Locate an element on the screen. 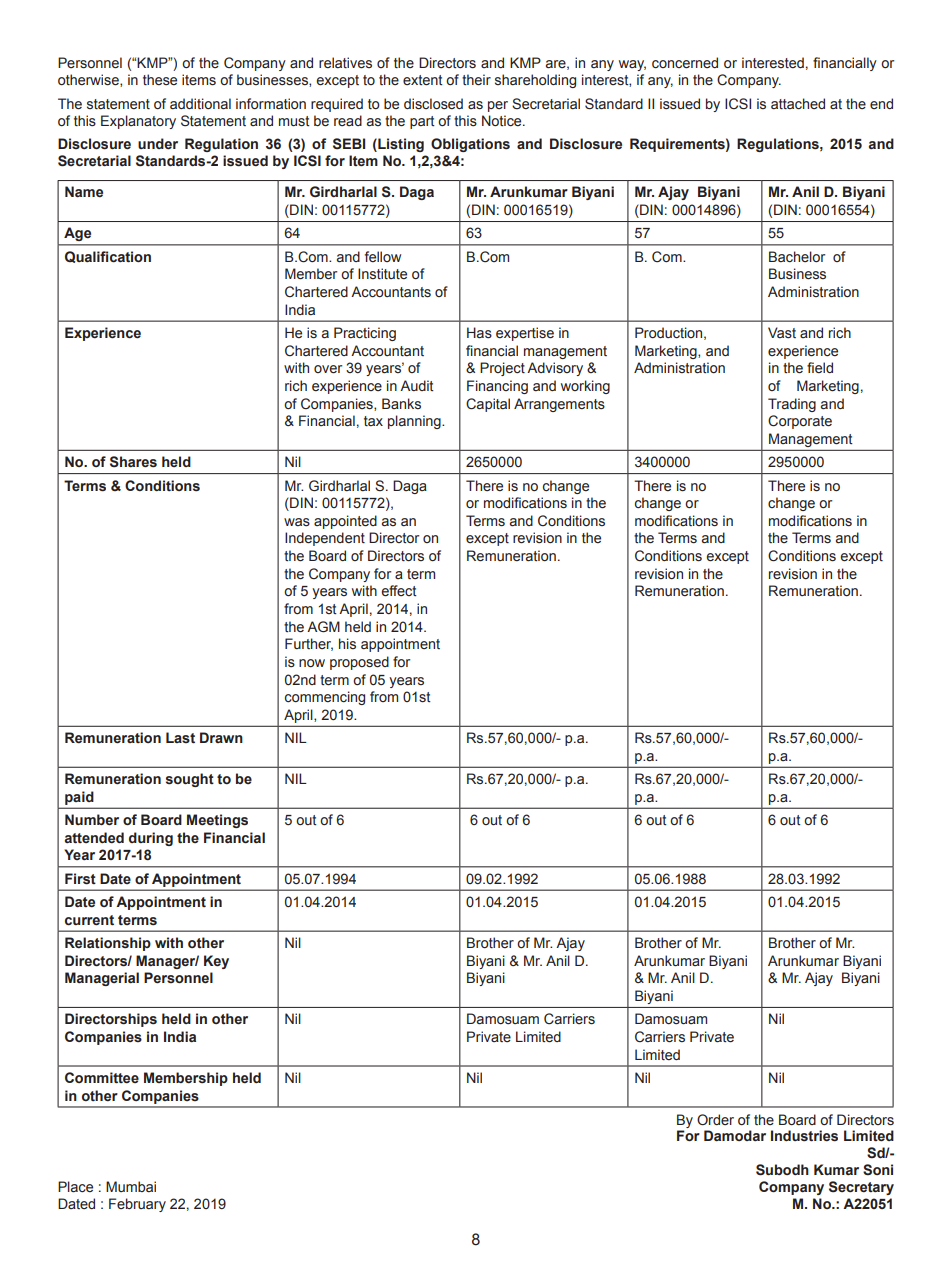 The width and height of the screenshot is (952, 1270). Corporate is located at coordinates (800, 422).
